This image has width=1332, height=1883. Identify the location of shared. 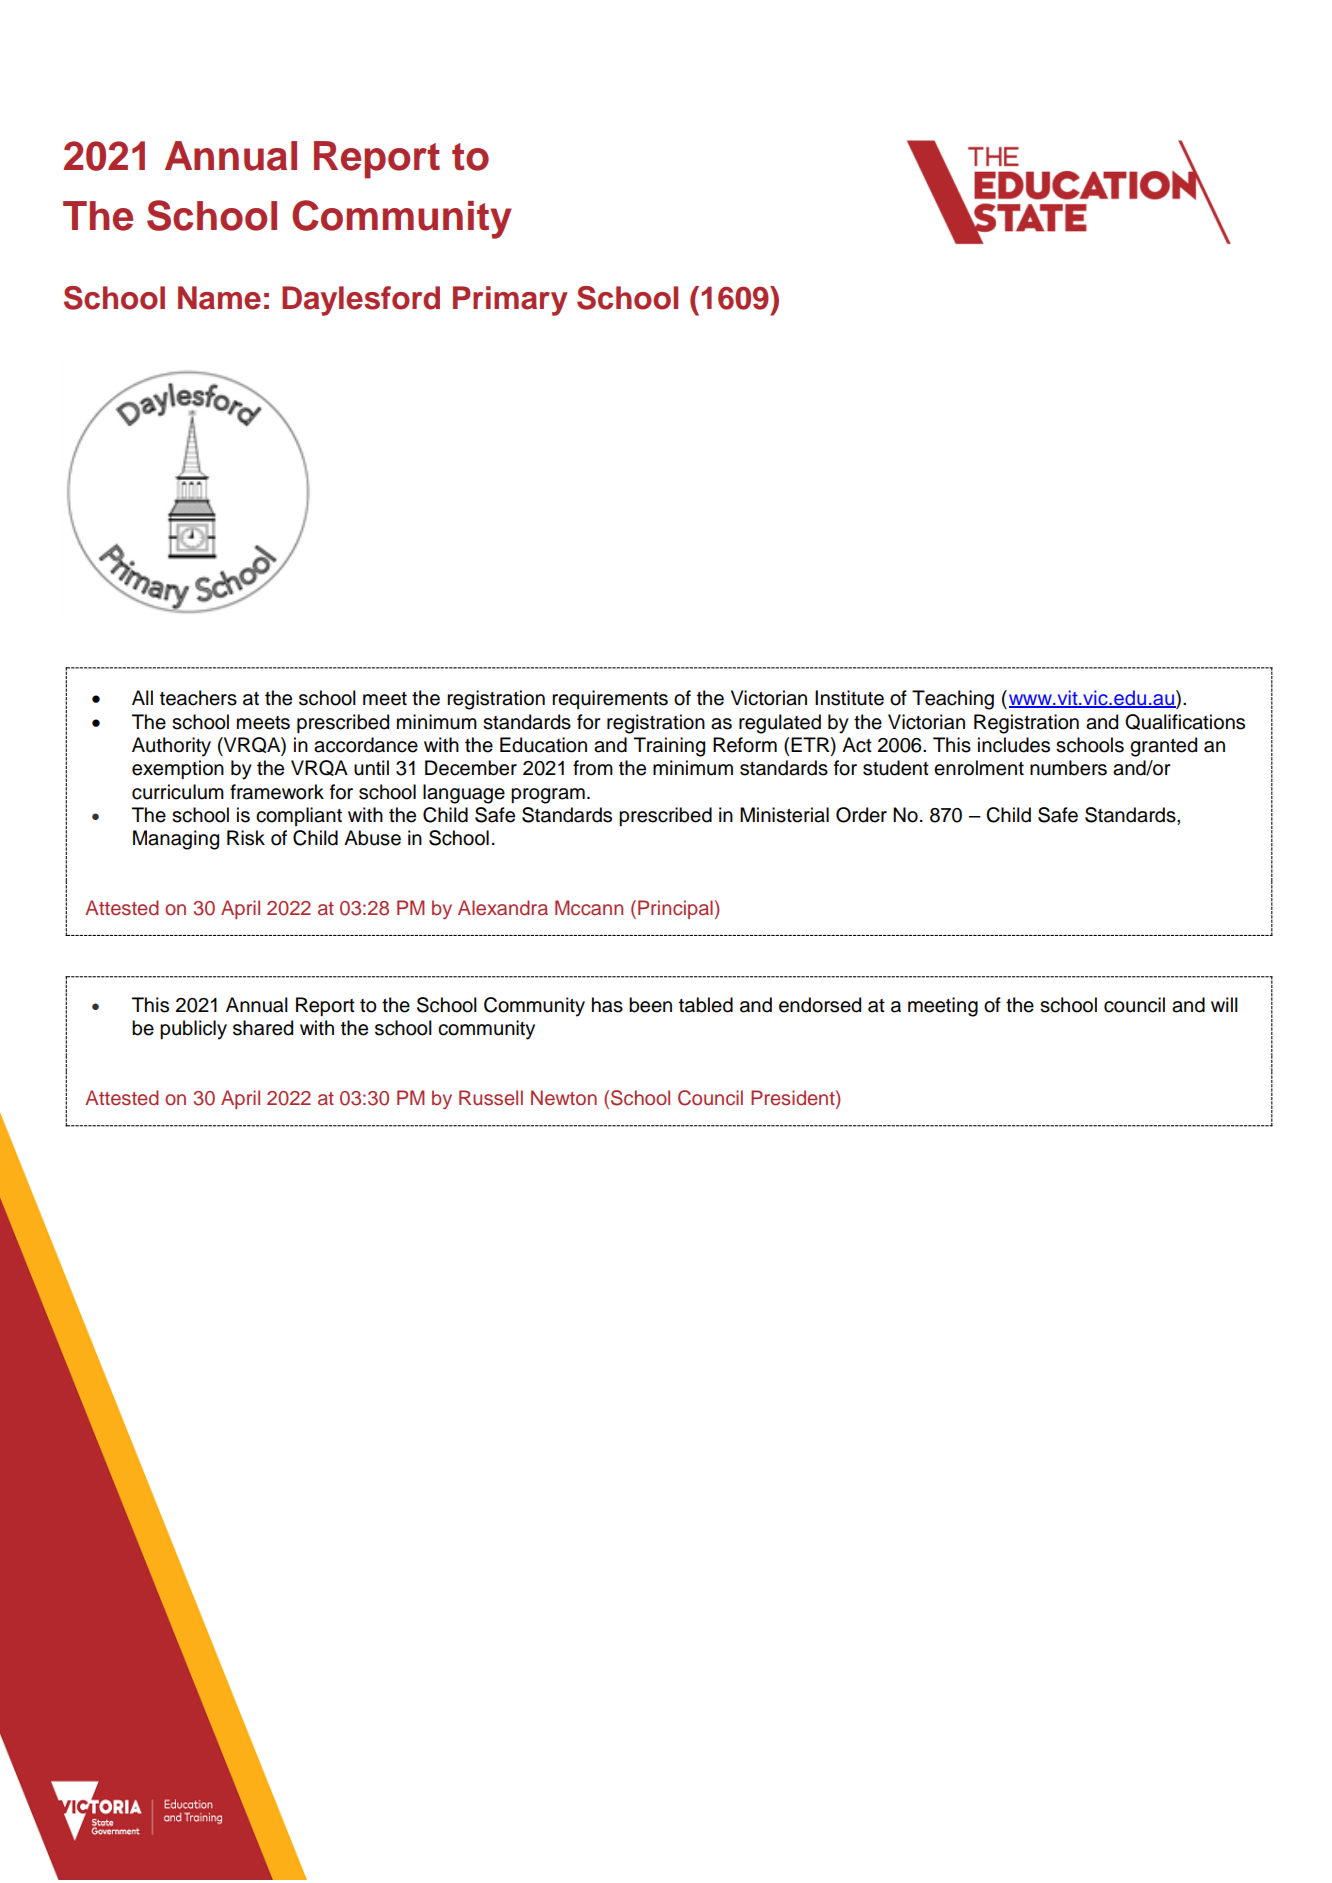
(263, 1028).
